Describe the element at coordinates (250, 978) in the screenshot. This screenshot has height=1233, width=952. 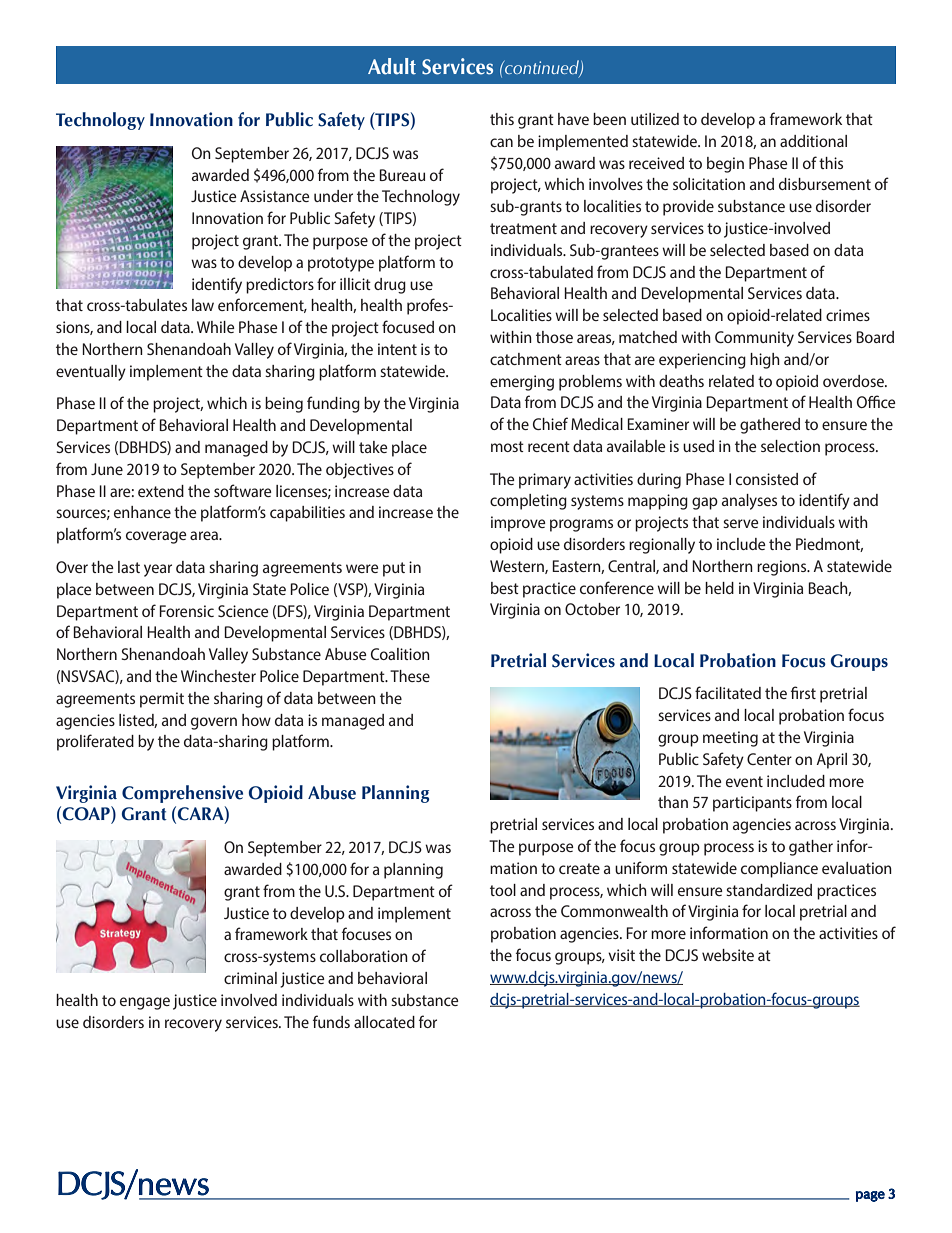
I see `criminal` at that location.
